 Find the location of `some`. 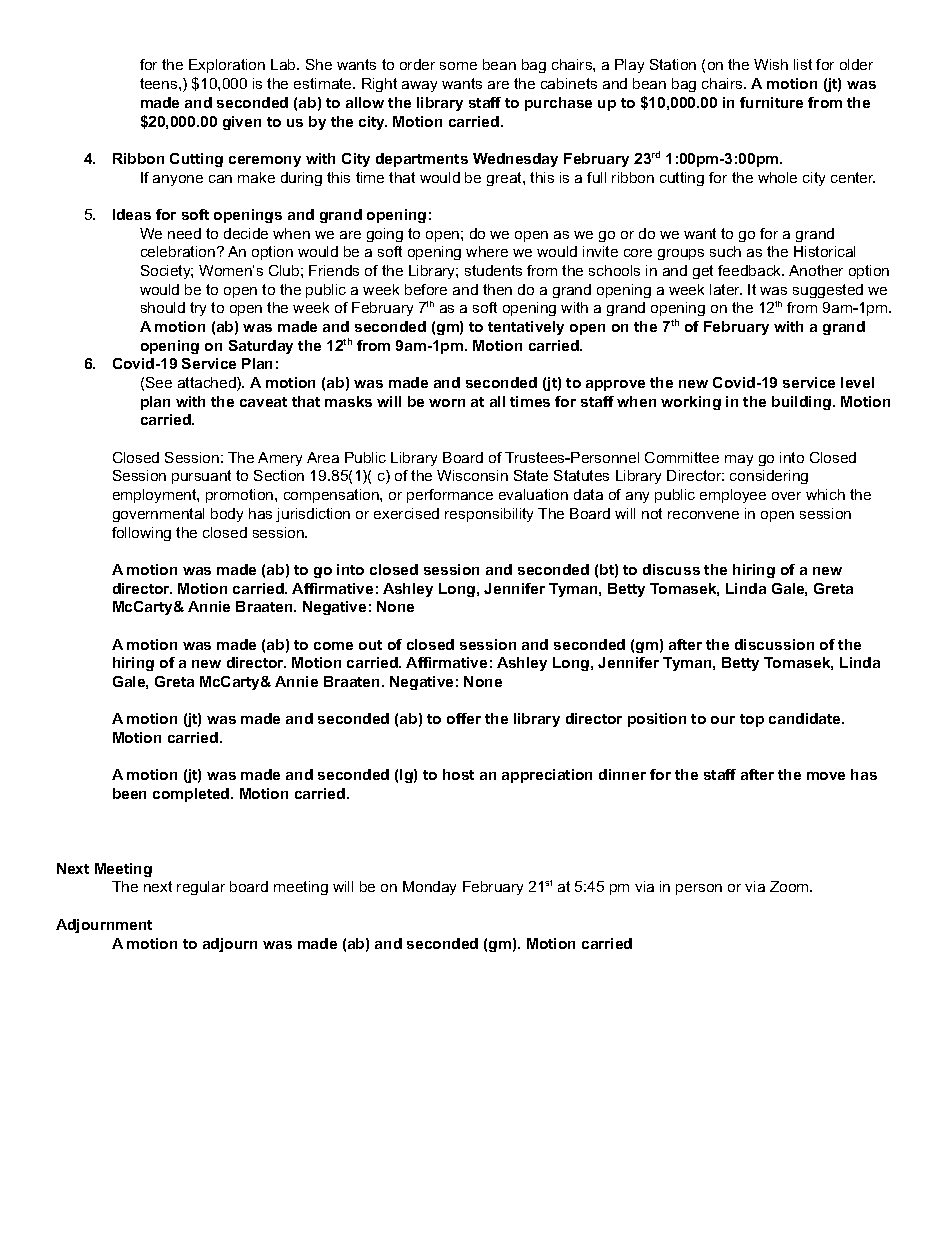

some is located at coordinates (458, 66).
